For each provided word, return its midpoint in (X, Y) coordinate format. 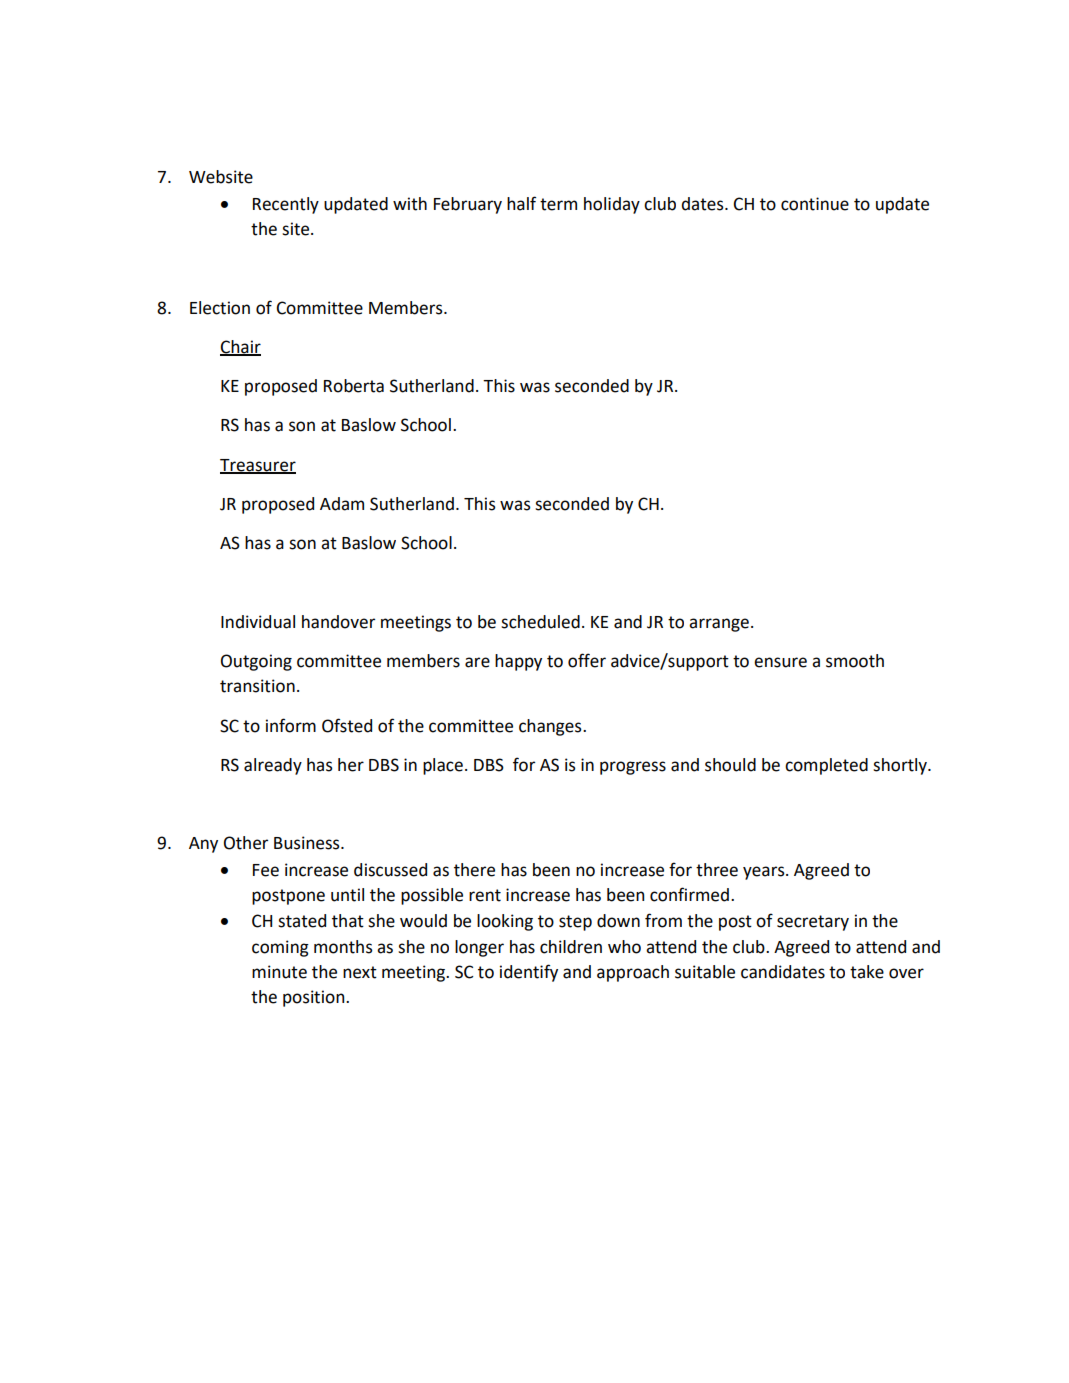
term (558, 204)
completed (826, 766)
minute (279, 972)
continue (815, 204)
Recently (286, 205)
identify (529, 973)
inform (291, 725)
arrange (719, 625)
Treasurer (258, 466)
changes (551, 727)
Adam (342, 504)
